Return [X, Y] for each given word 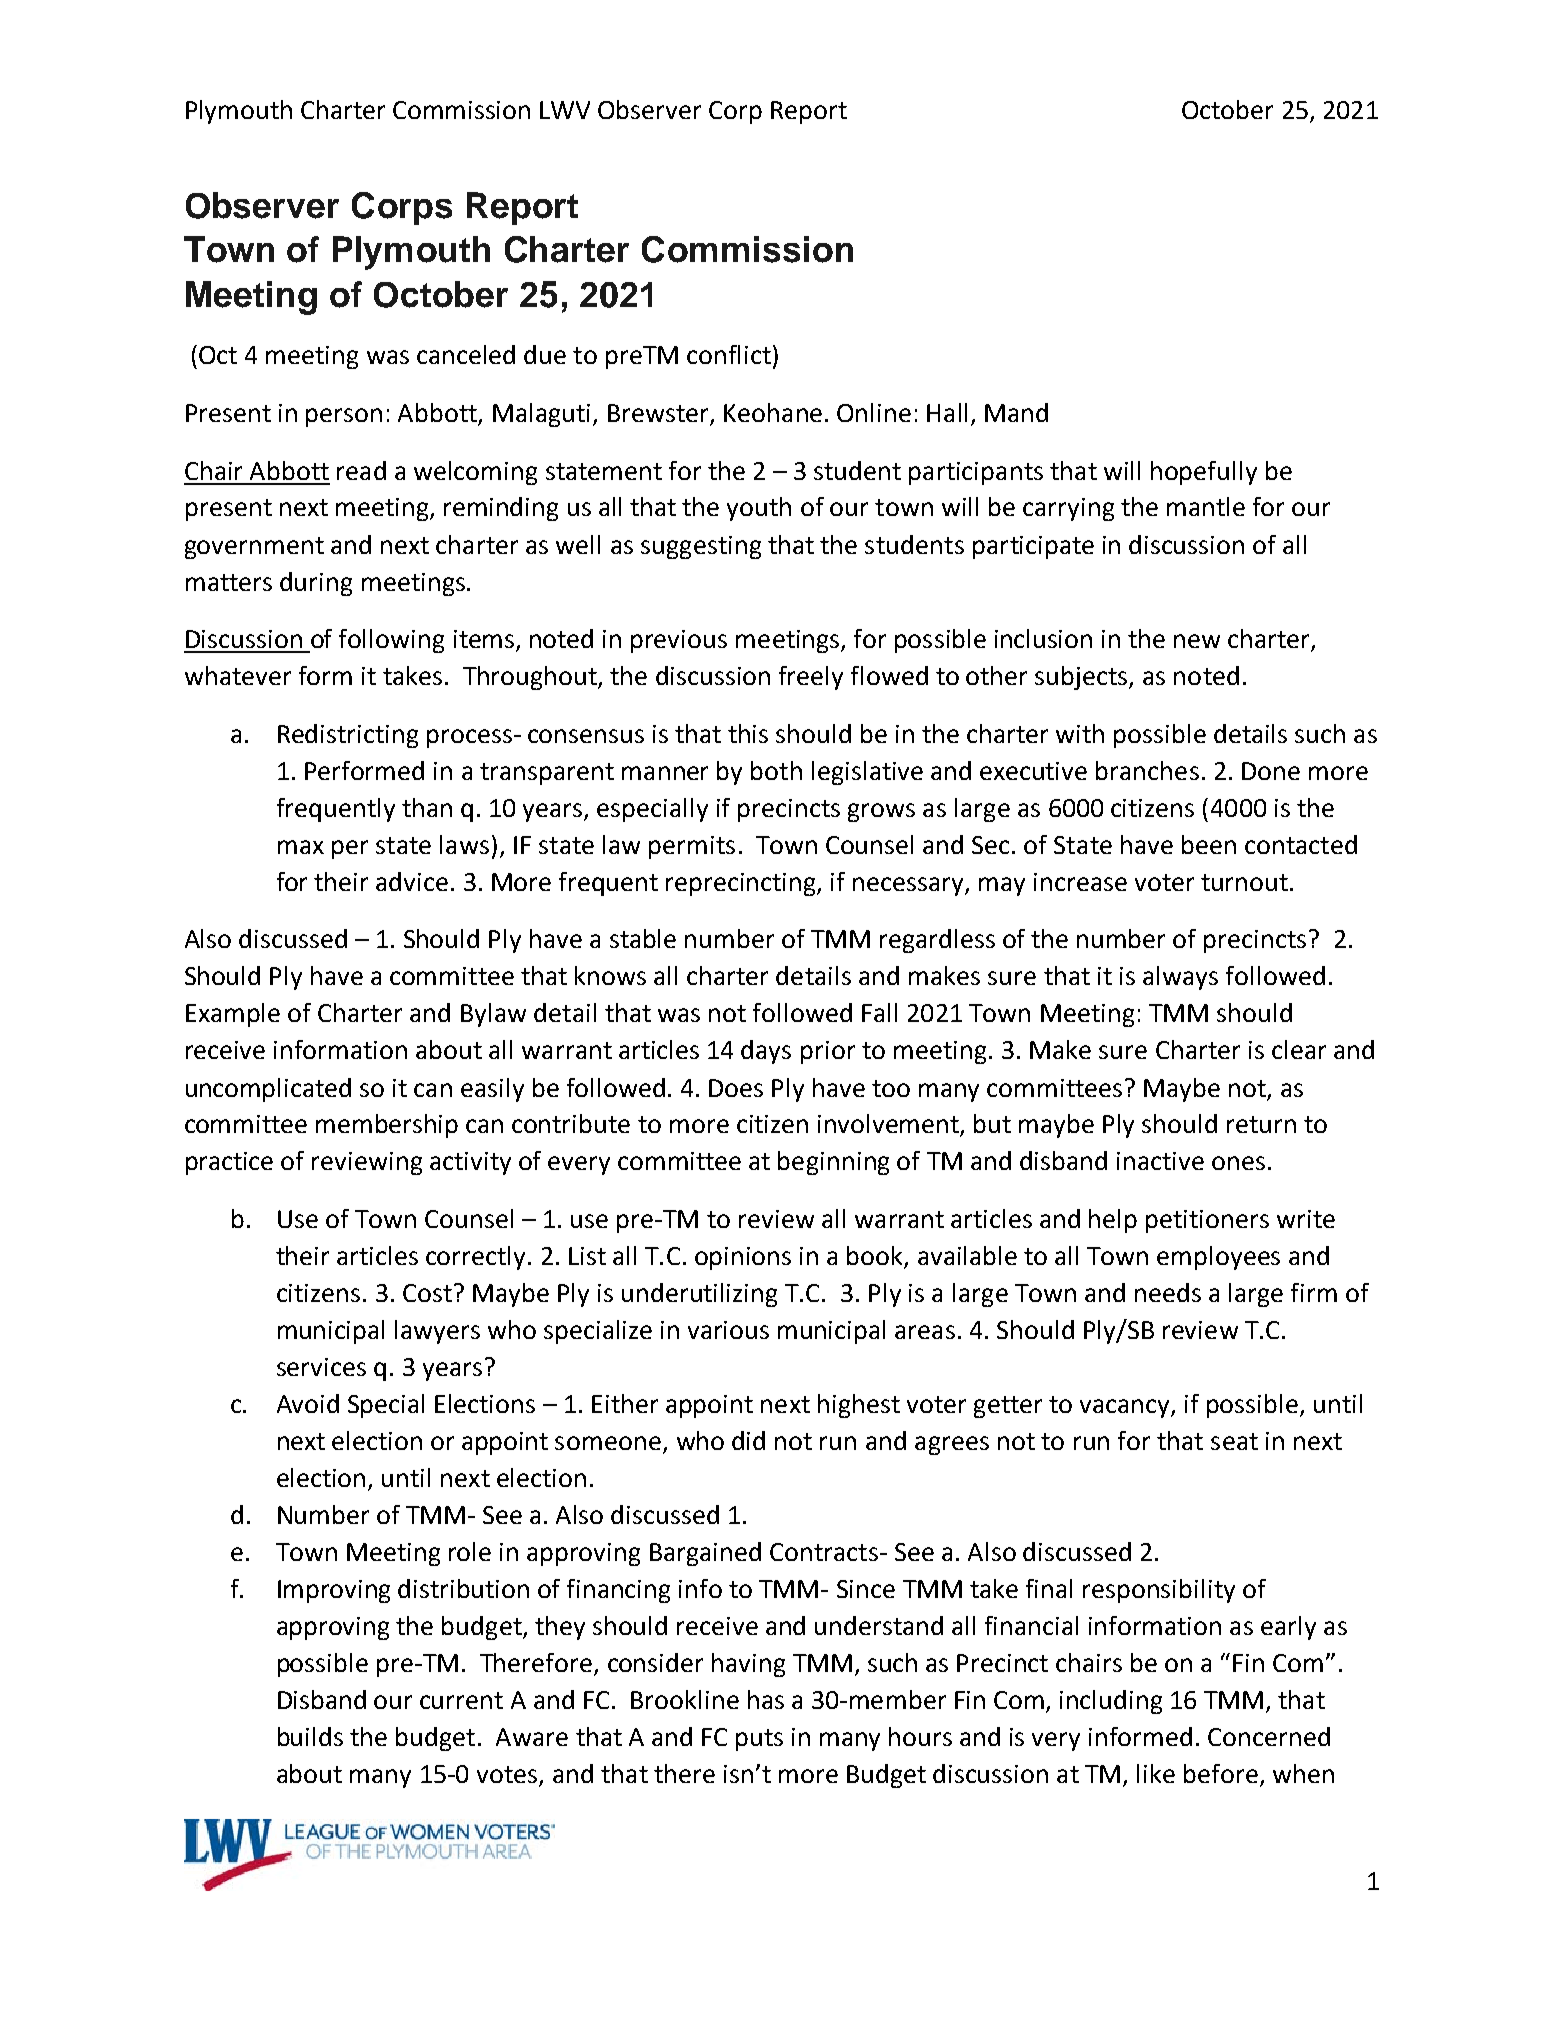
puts [759, 1740]
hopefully [1204, 473]
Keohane [773, 412]
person [344, 417]
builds [310, 1736]
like [1156, 1773]
